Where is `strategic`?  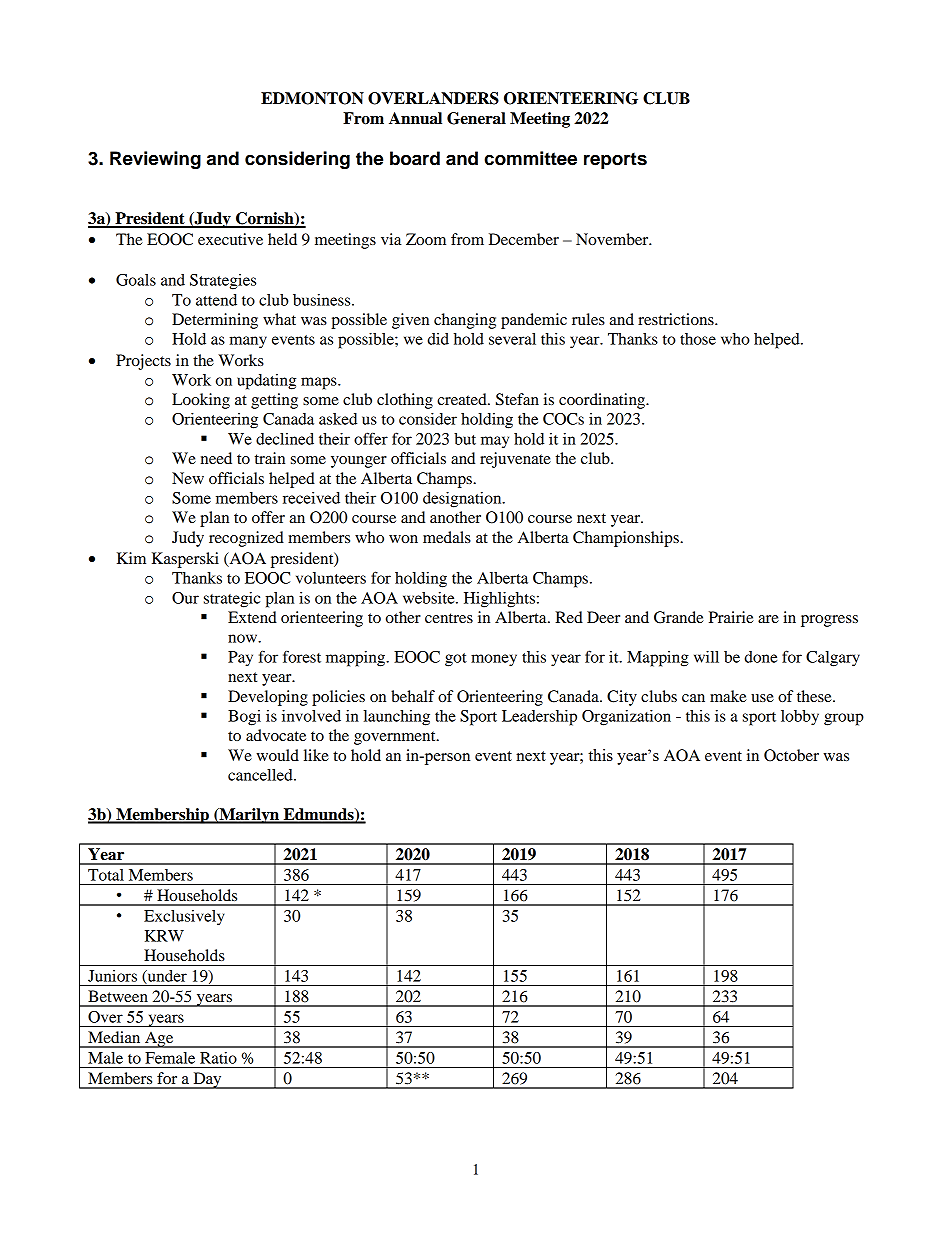
strategic is located at coordinates (232, 600).
